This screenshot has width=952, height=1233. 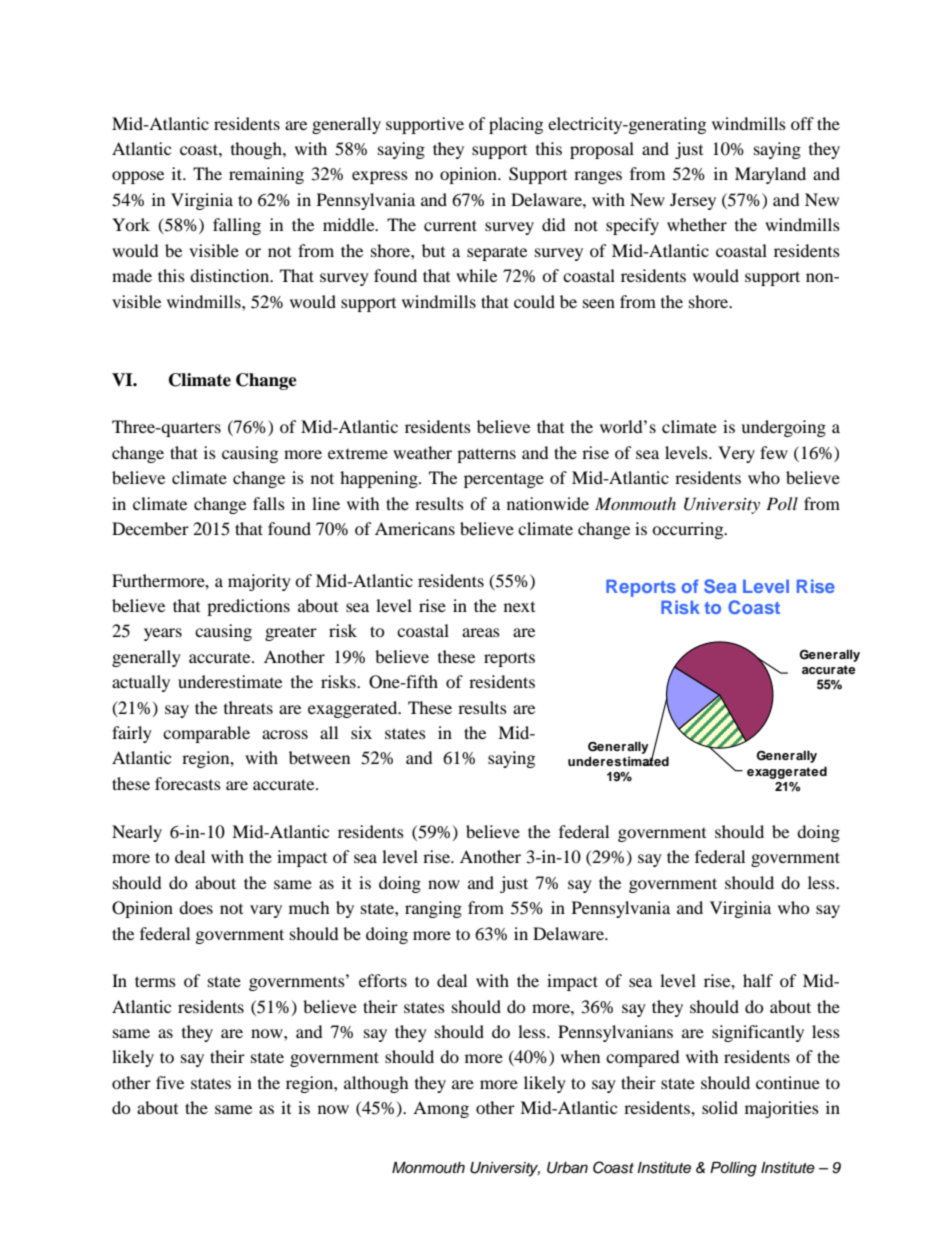 I want to click on ranging, so click(x=433, y=909).
